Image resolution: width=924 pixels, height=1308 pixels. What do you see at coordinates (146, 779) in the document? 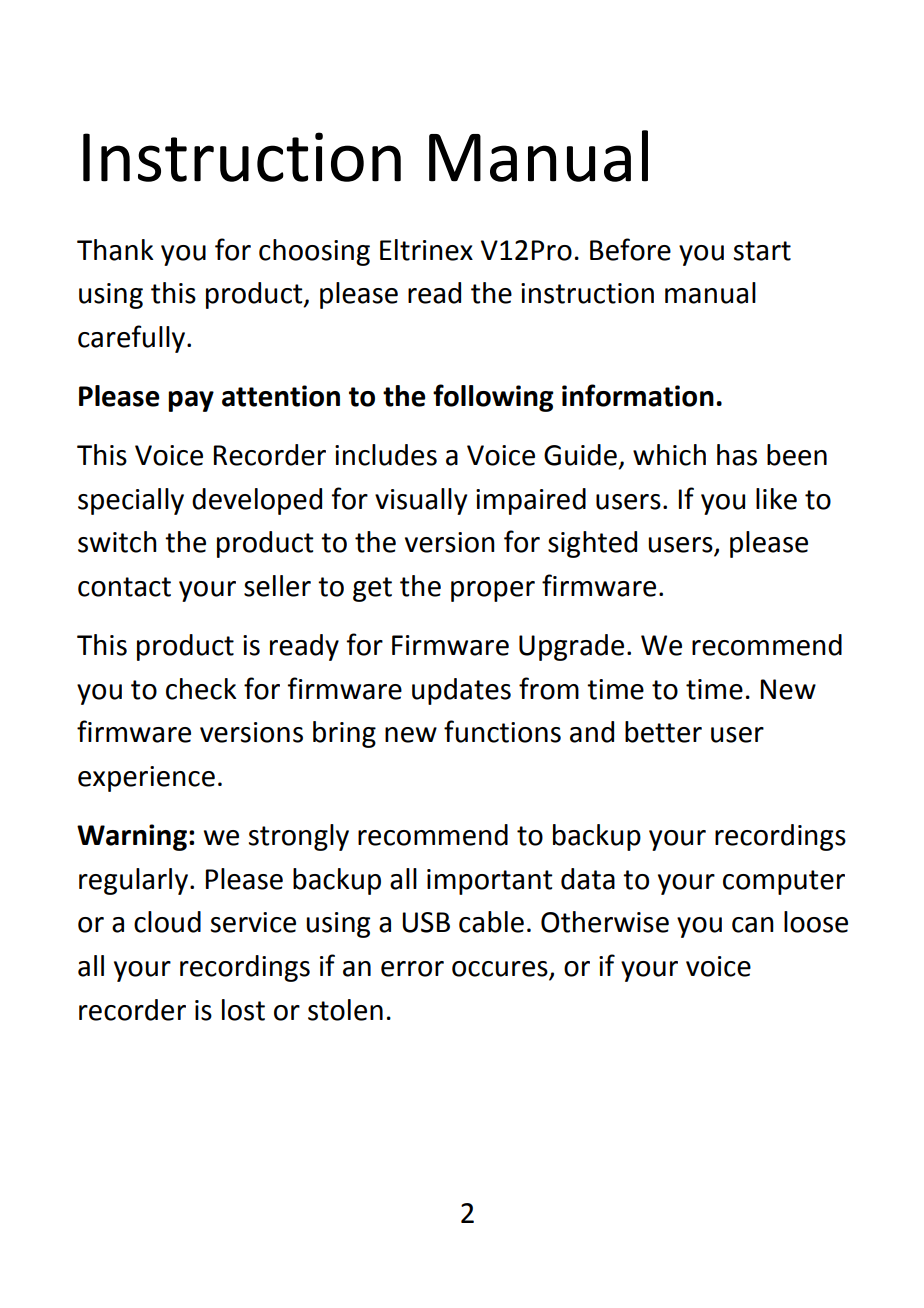
I see `experience` at bounding box center [146, 779].
